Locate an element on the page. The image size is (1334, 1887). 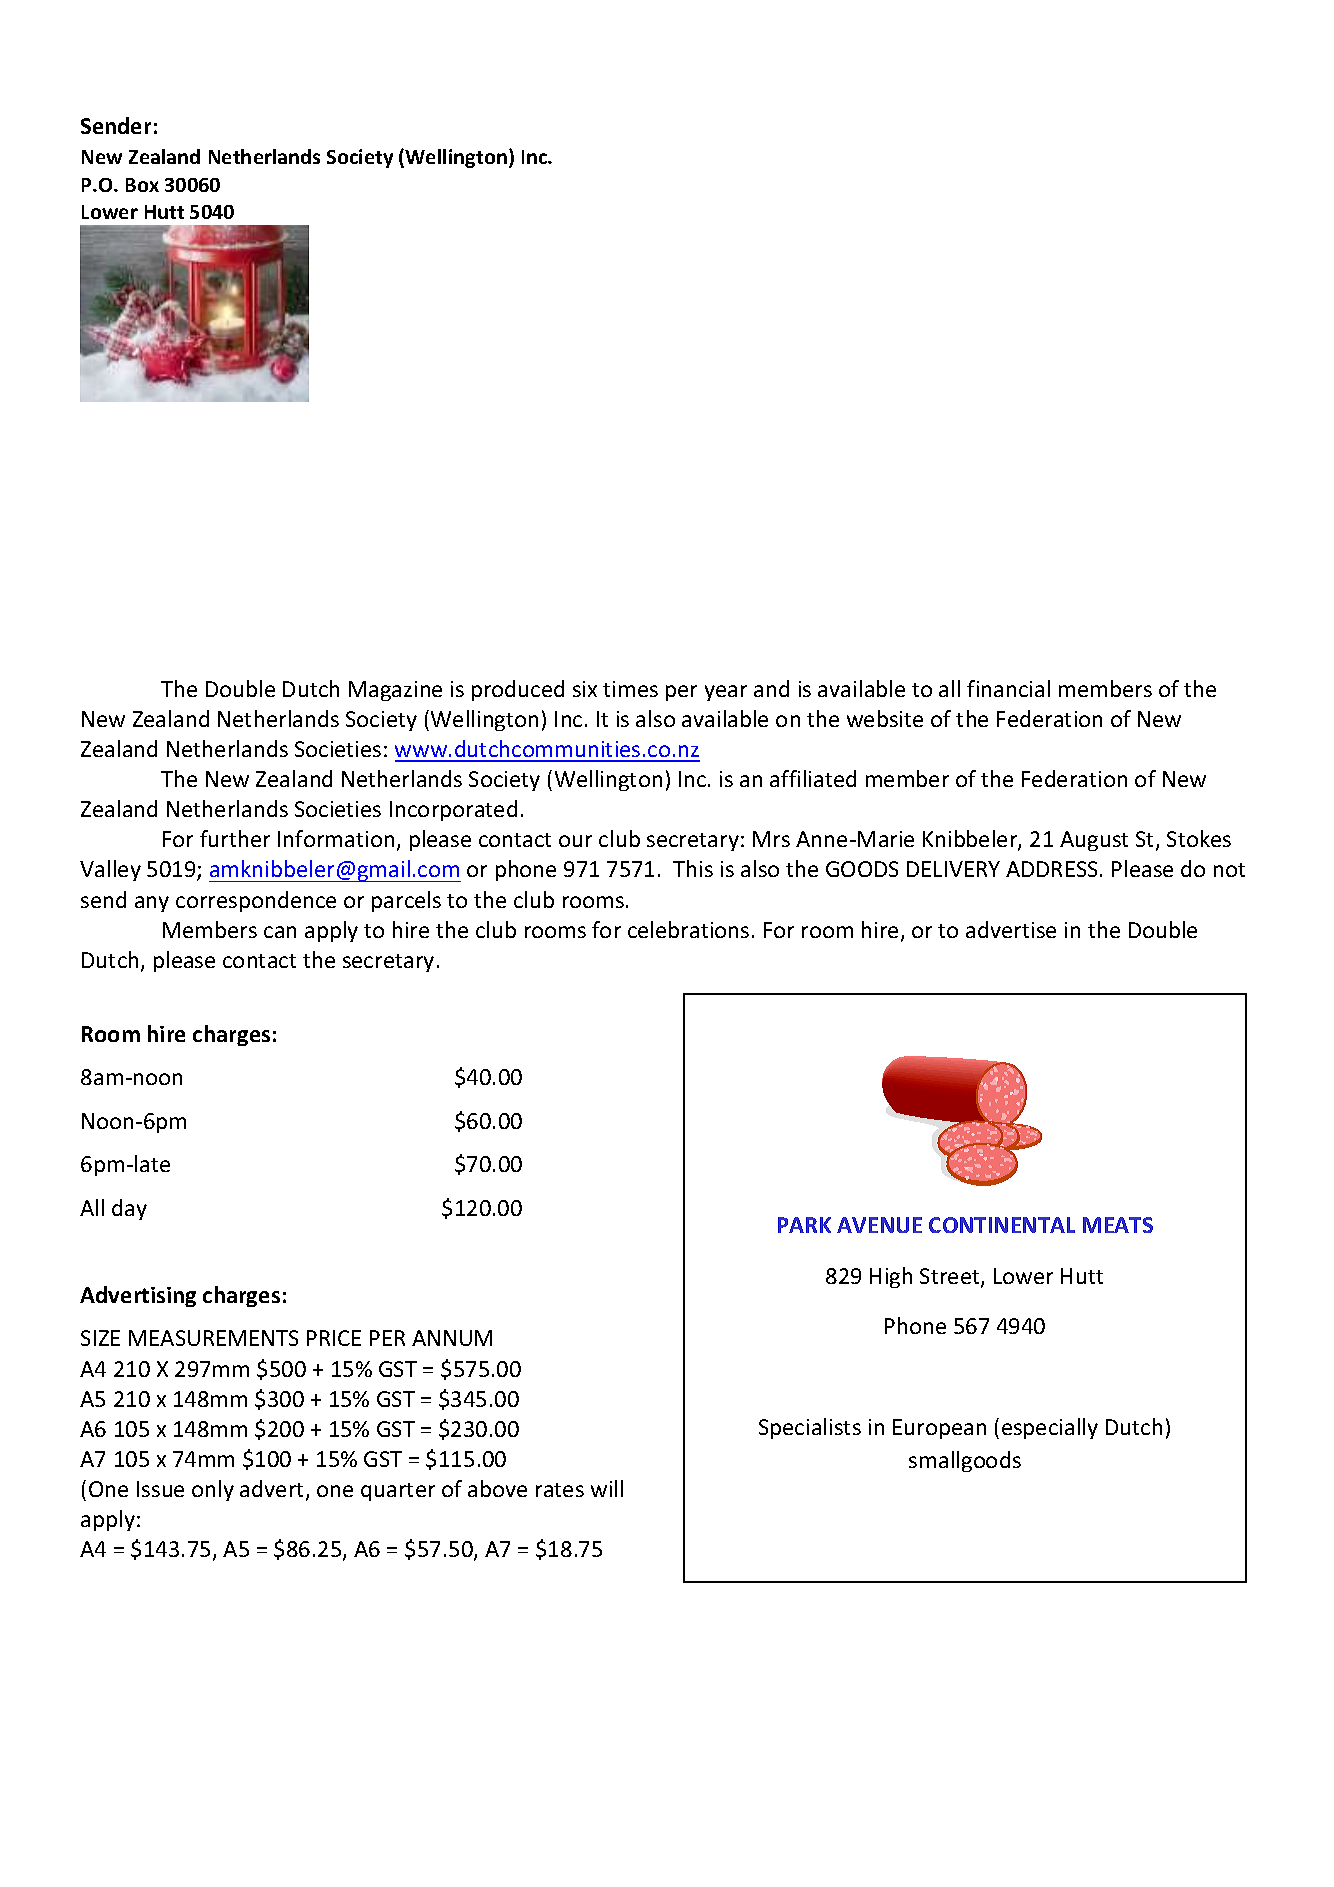
financial is located at coordinates (1008, 688).
